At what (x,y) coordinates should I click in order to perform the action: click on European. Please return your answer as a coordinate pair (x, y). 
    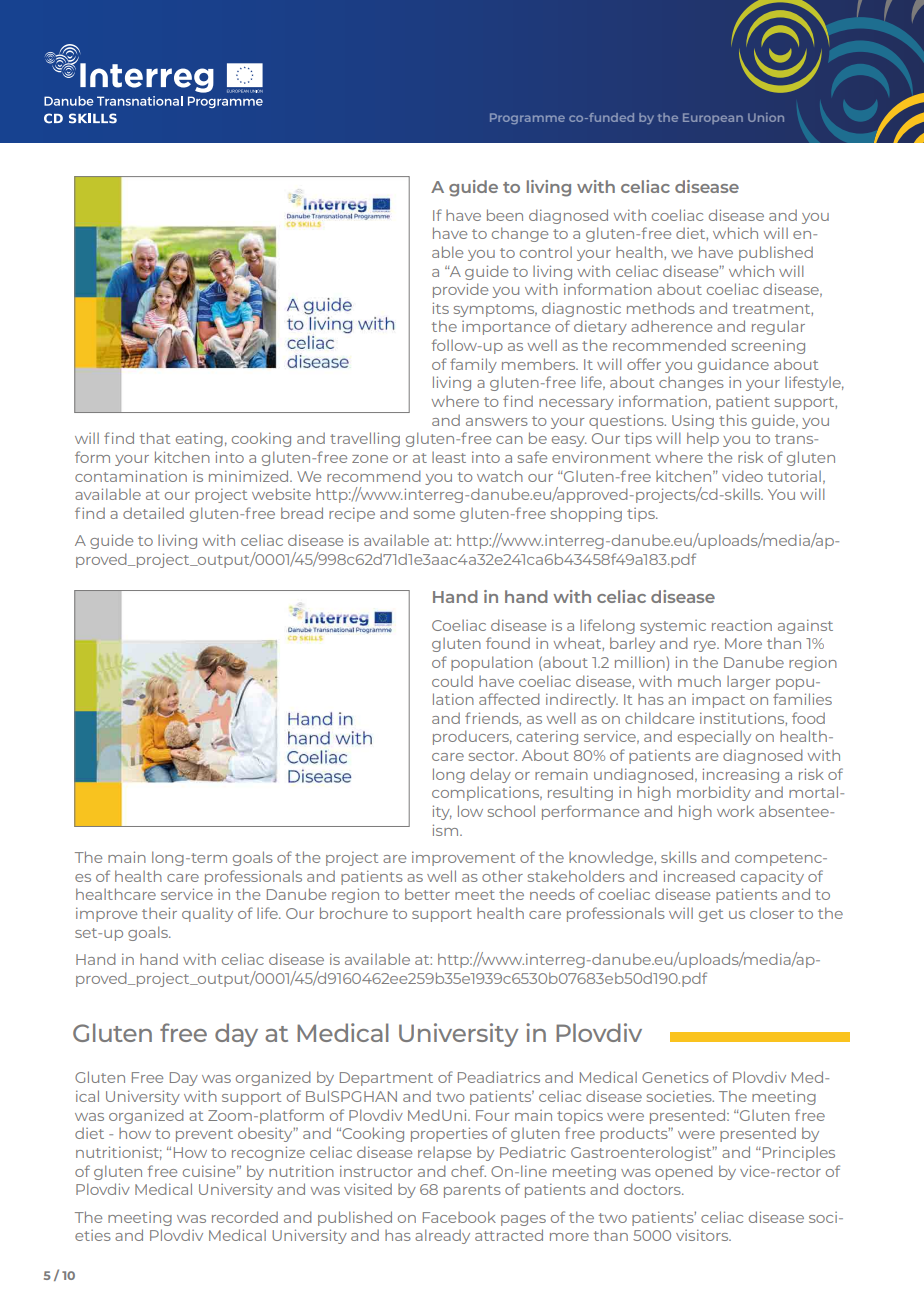
    Looking at the image, I should click on (713, 118).
